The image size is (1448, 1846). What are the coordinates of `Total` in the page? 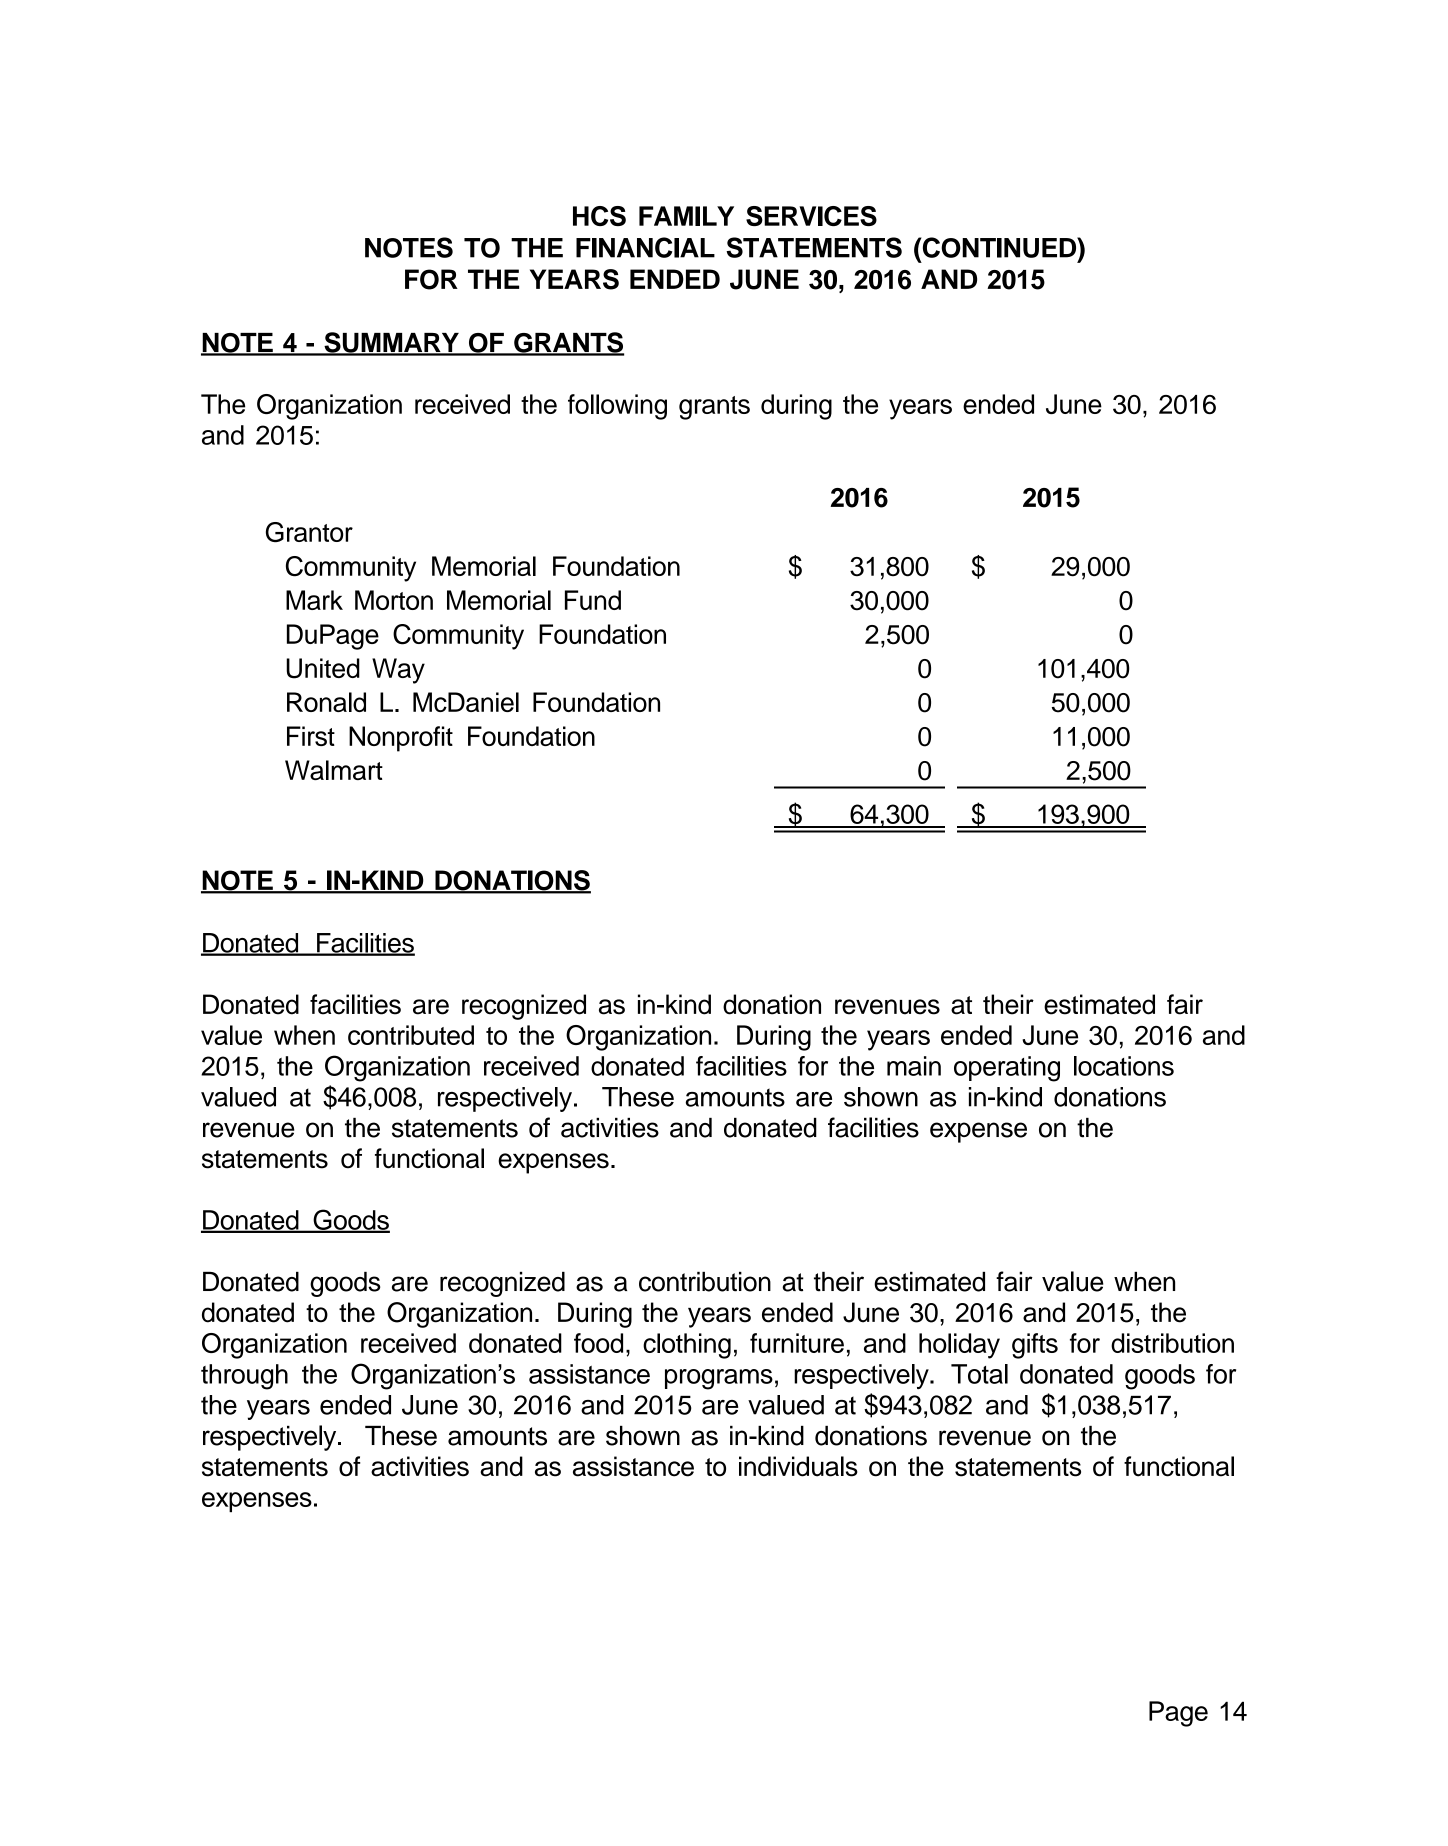 It's located at (979, 1374).
